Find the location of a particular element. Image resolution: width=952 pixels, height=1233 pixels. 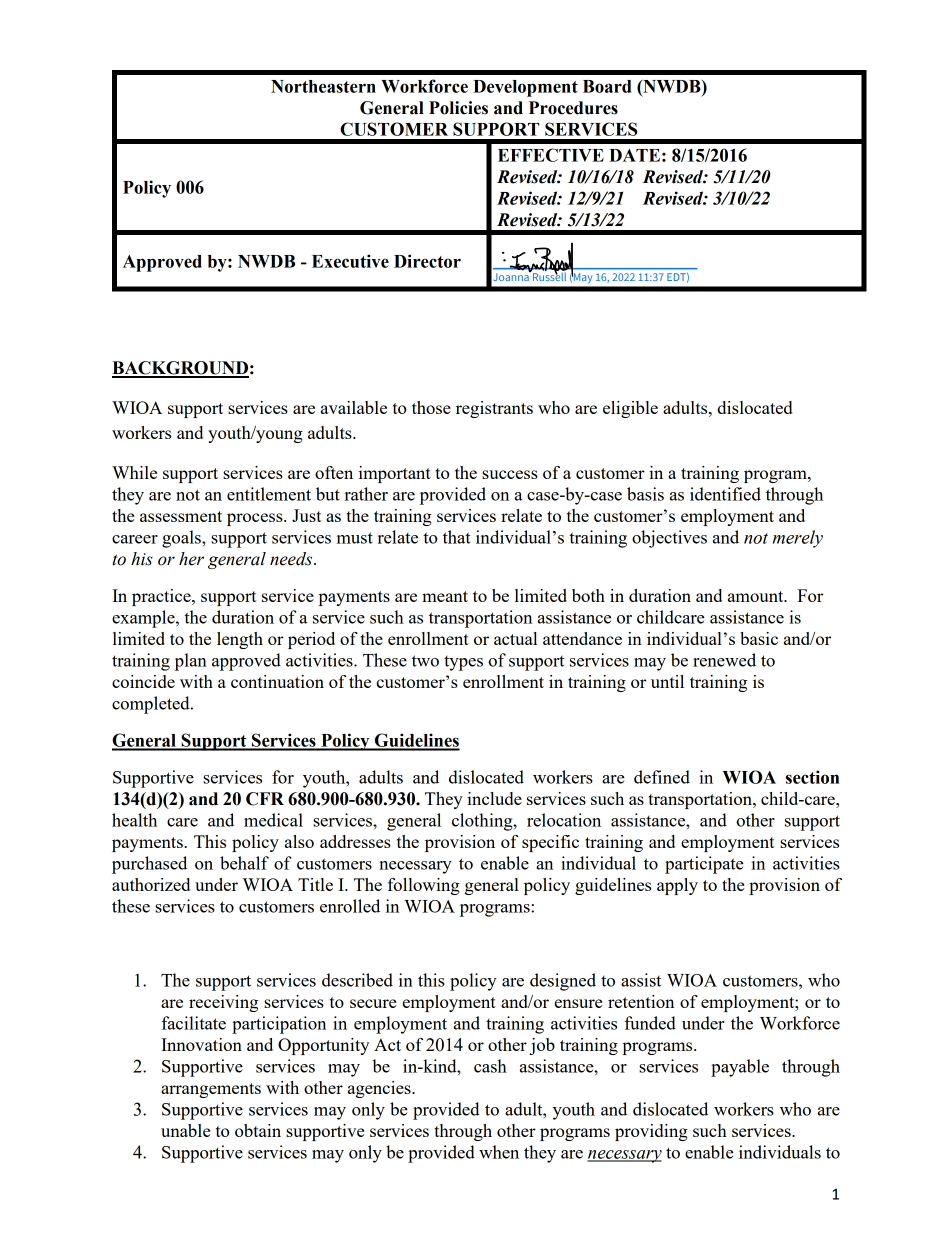

defined is located at coordinates (662, 777).
